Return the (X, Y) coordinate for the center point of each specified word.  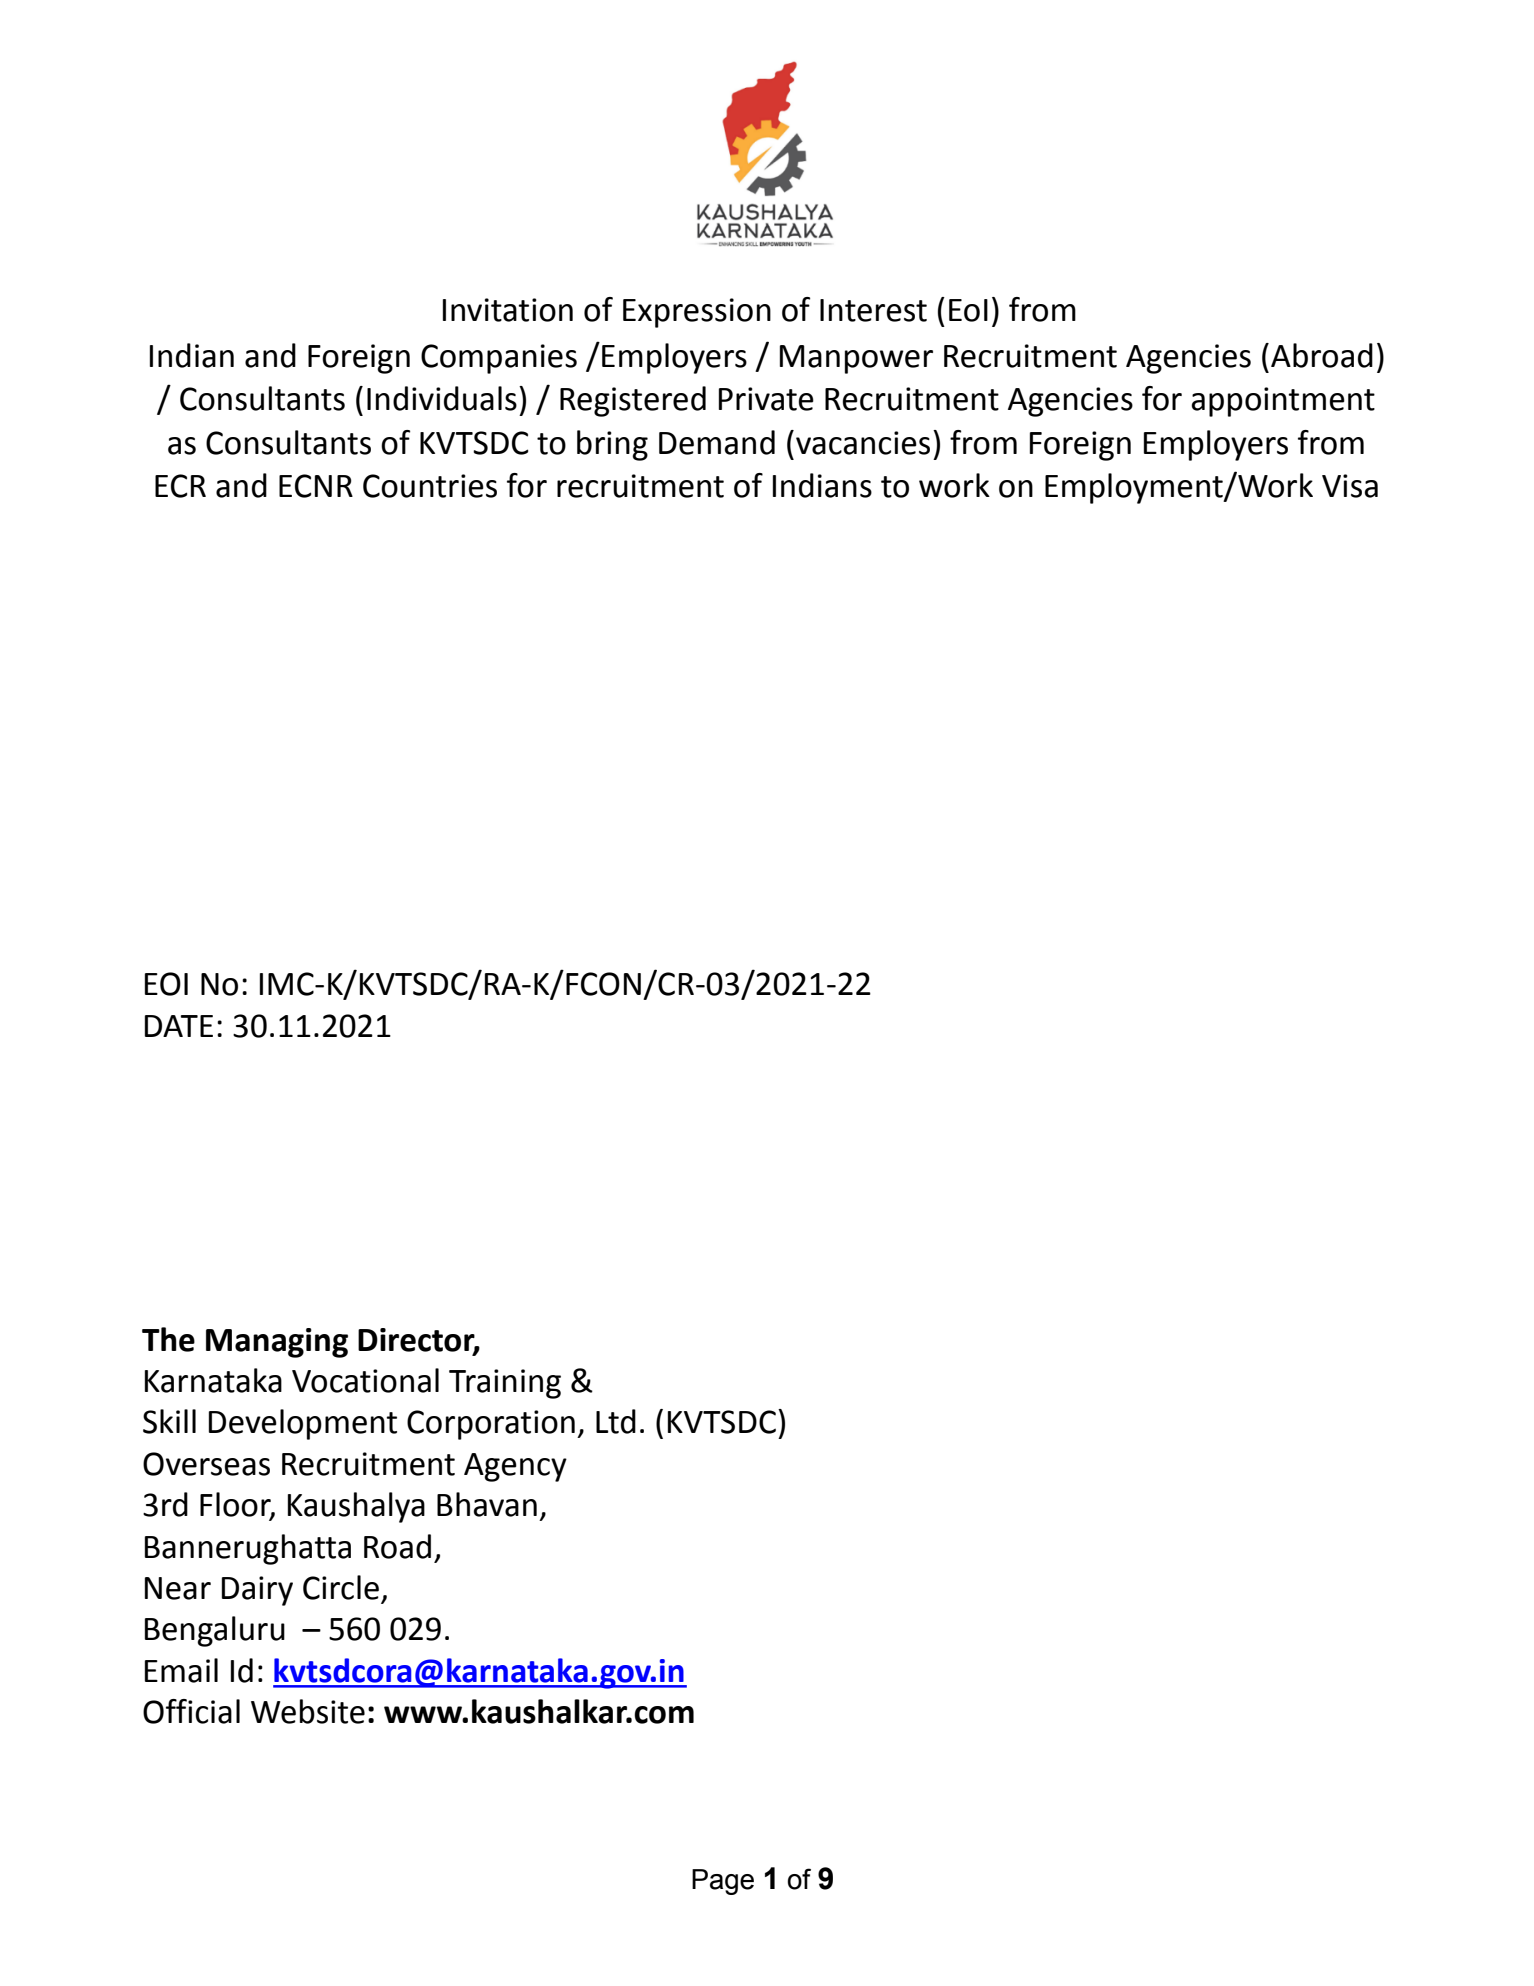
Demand (717, 442)
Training (505, 1384)
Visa (1350, 486)
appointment (1283, 402)
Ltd (616, 1421)
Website (308, 1711)
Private (766, 399)
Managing (277, 1343)
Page (723, 1882)
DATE (179, 1026)
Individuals (442, 398)
